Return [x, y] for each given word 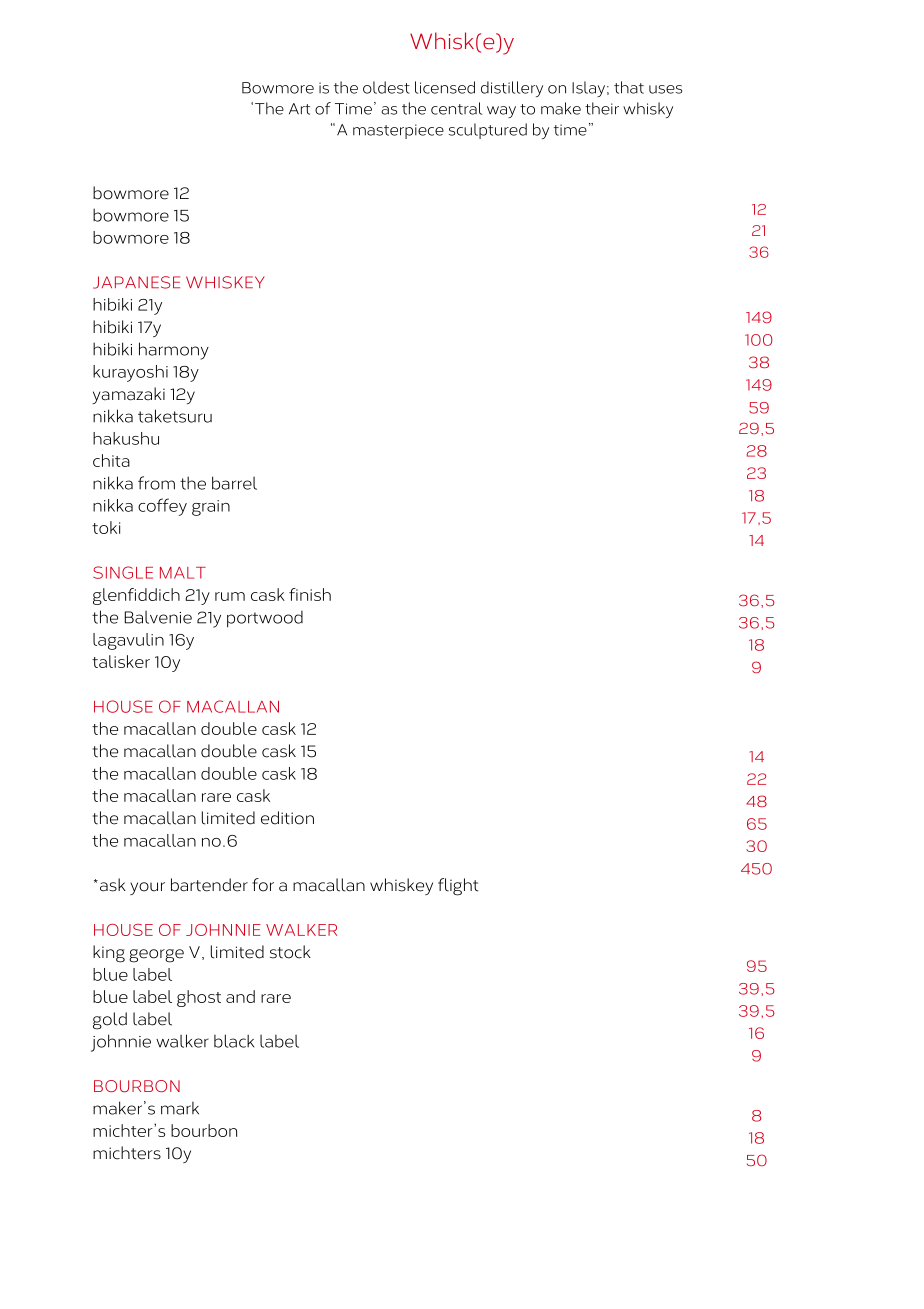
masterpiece [398, 131]
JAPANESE [136, 282]
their [602, 108]
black [234, 1041]
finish [310, 594]
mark [180, 1108]
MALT [183, 573]
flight [458, 887]
